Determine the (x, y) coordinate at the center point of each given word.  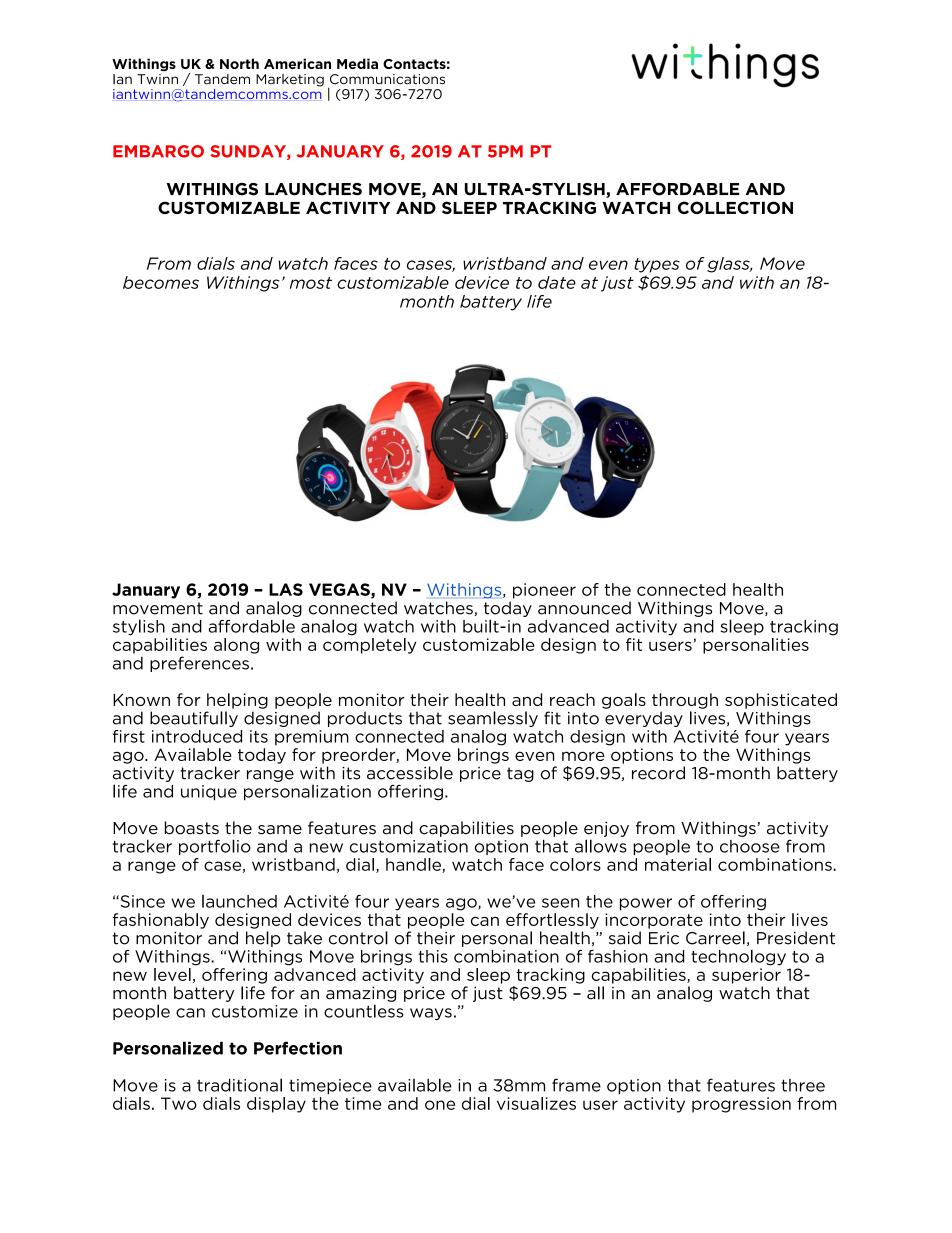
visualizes (536, 1103)
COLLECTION (735, 207)
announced (584, 608)
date (557, 282)
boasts (192, 828)
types (657, 265)
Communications (387, 79)
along (236, 646)
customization (409, 846)
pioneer (544, 591)
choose (750, 846)
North (239, 63)
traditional (239, 1085)
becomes (161, 282)
